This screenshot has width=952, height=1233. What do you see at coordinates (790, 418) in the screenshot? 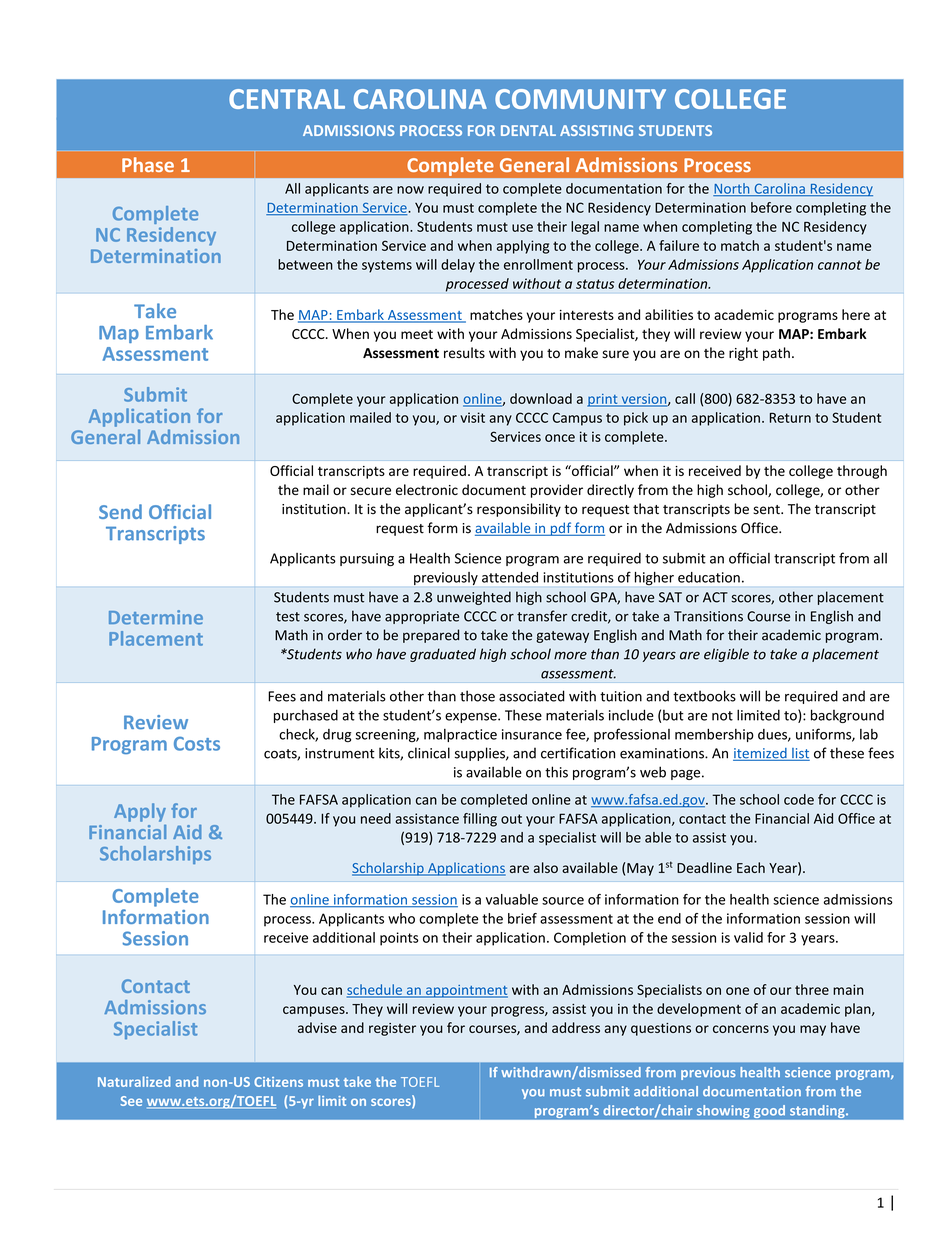
I see `Return` at bounding box center [790, 418].
